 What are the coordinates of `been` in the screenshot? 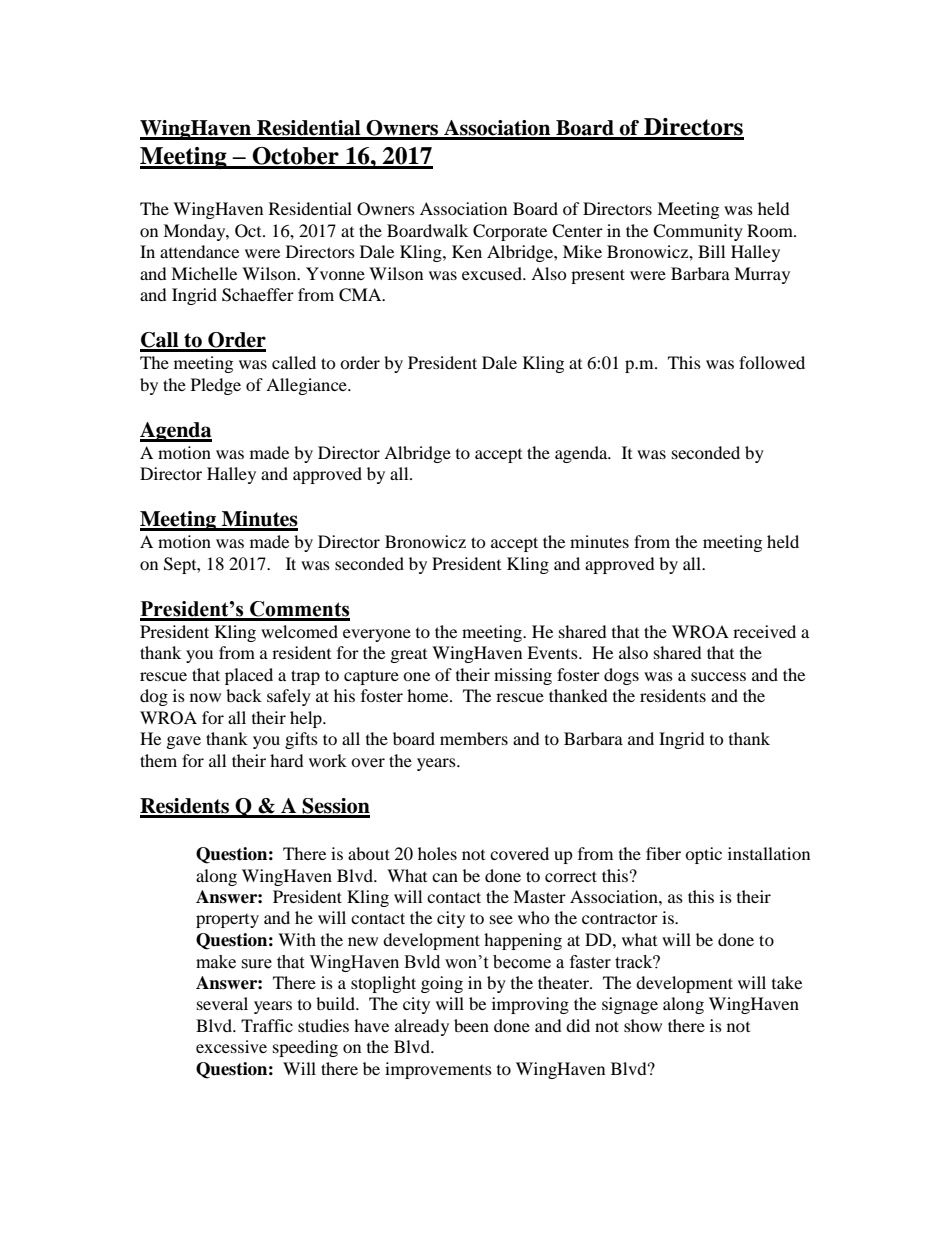 It's located at (471, 1025).
